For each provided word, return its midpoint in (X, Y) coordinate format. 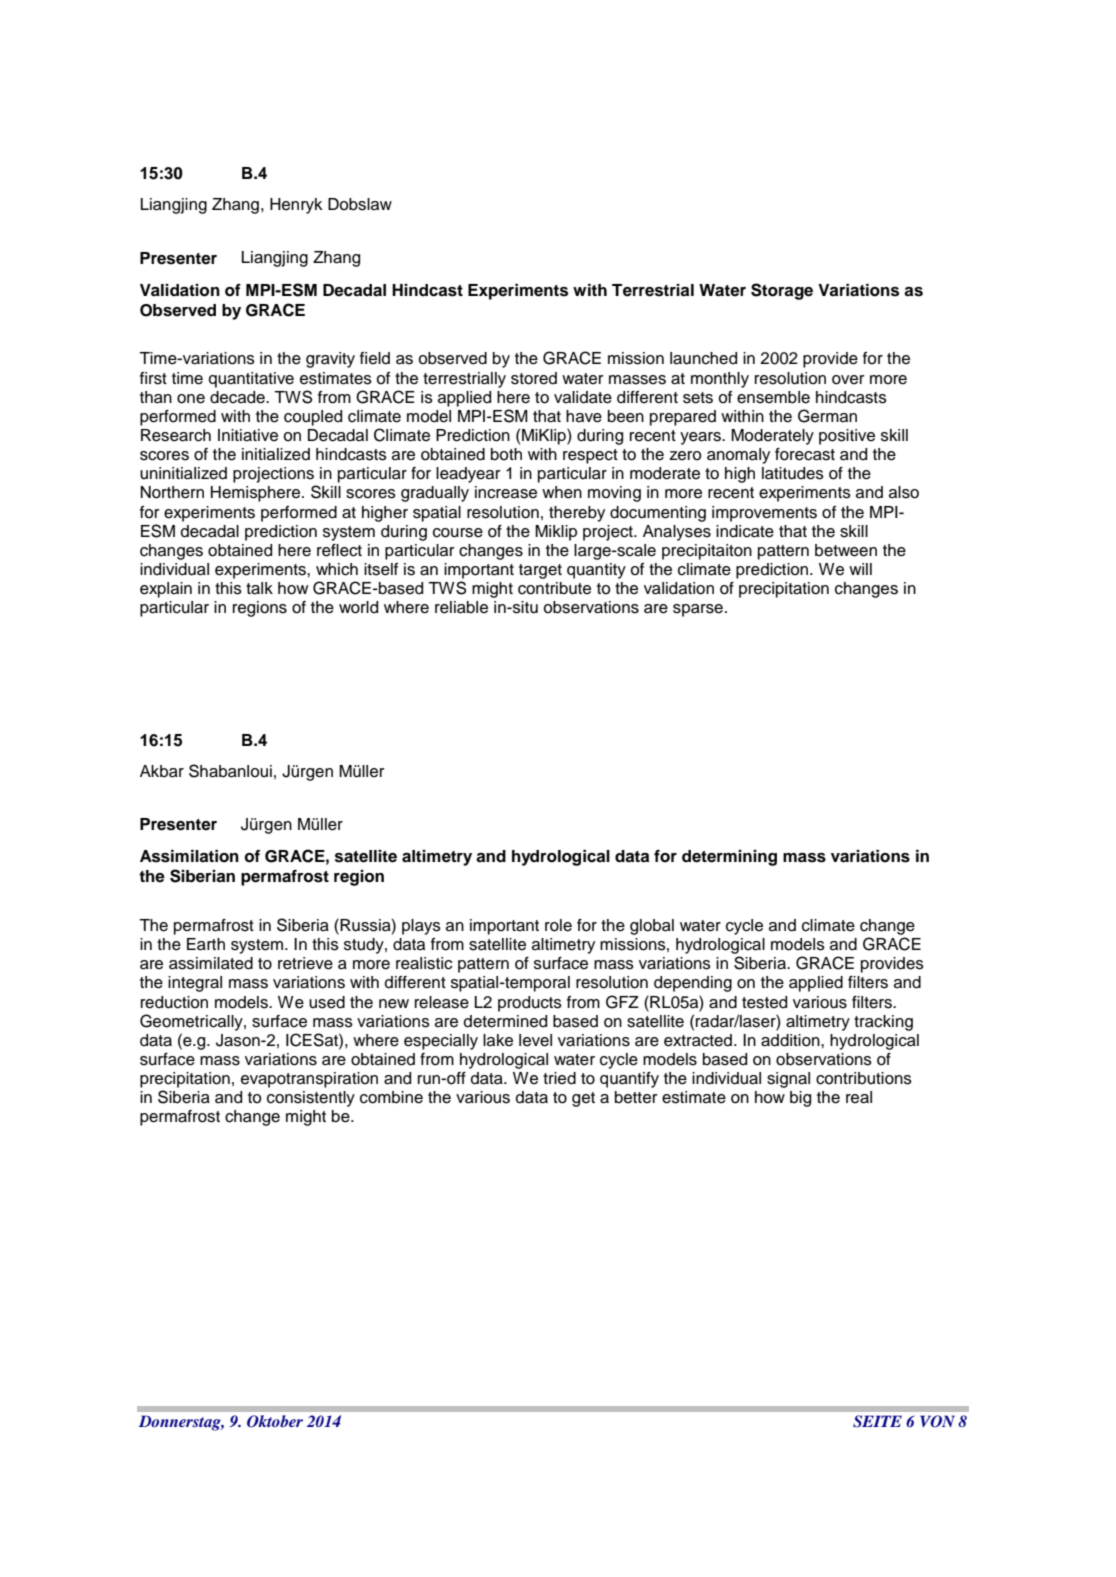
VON (937, 1421)
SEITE (877, 1421)
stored (534, 378)
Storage (782, 291)
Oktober (275, 1421)
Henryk (296, 206)
